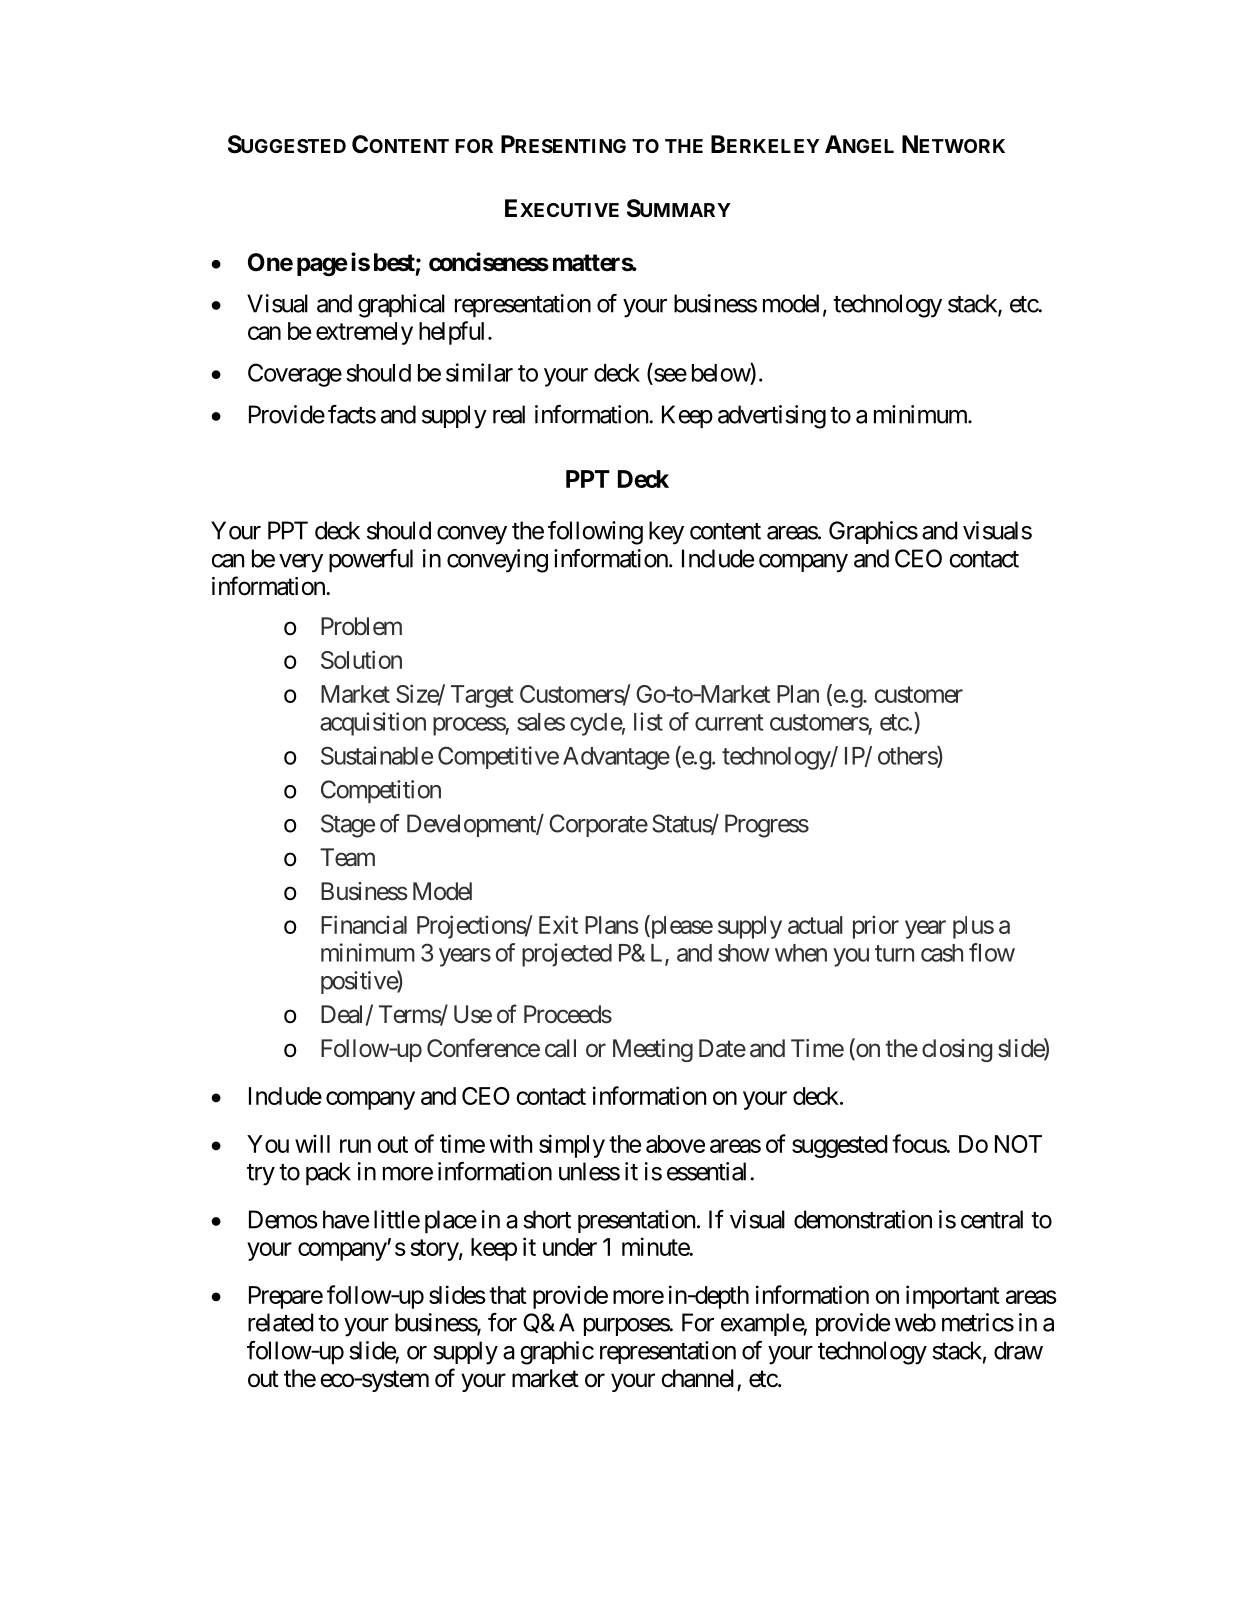 The height and width of the page is (1597, 1234). I want to click on call, so click(560, 1048).
